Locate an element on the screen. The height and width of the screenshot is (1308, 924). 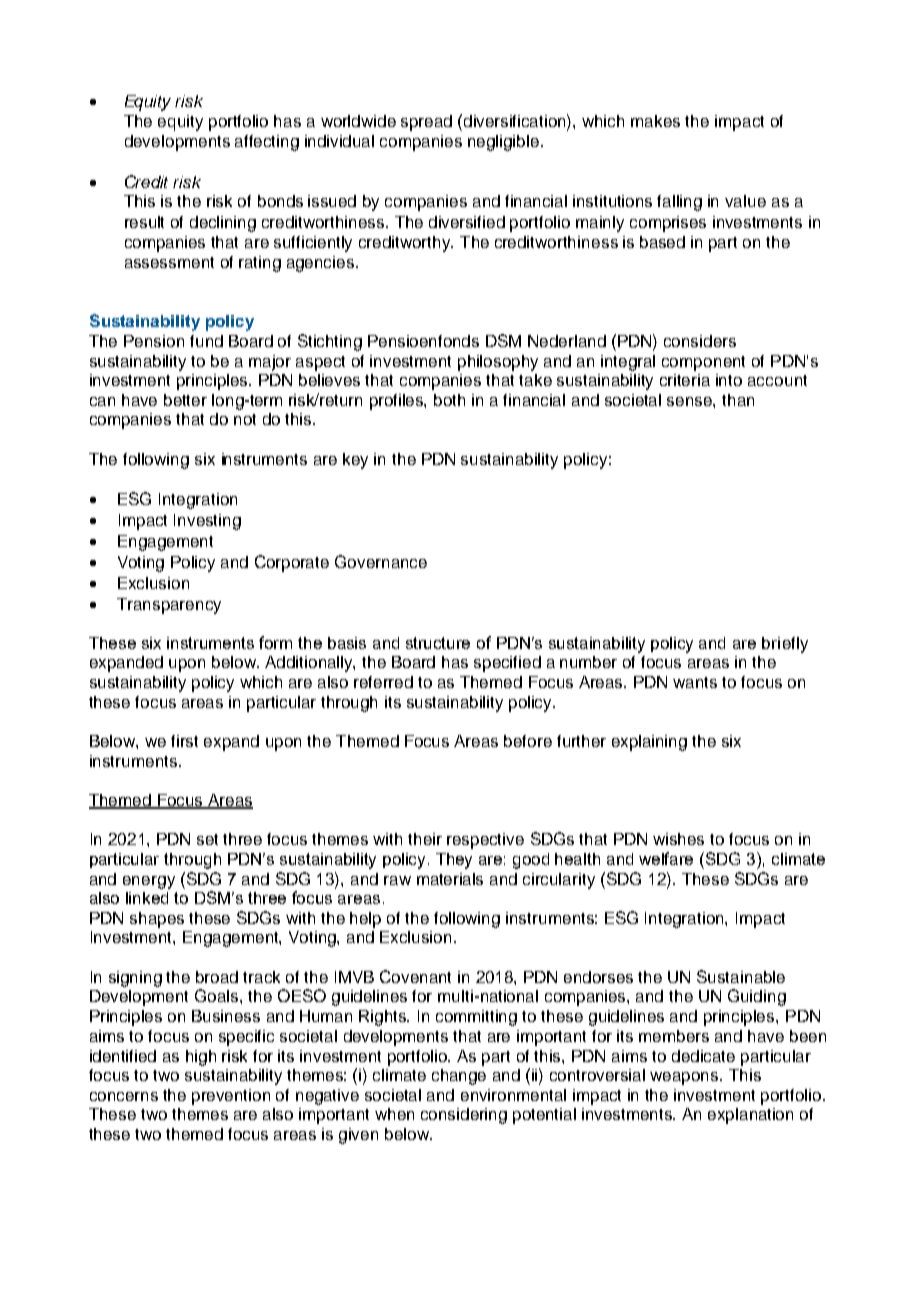
prevention is located at coordinates (231, 1097).
